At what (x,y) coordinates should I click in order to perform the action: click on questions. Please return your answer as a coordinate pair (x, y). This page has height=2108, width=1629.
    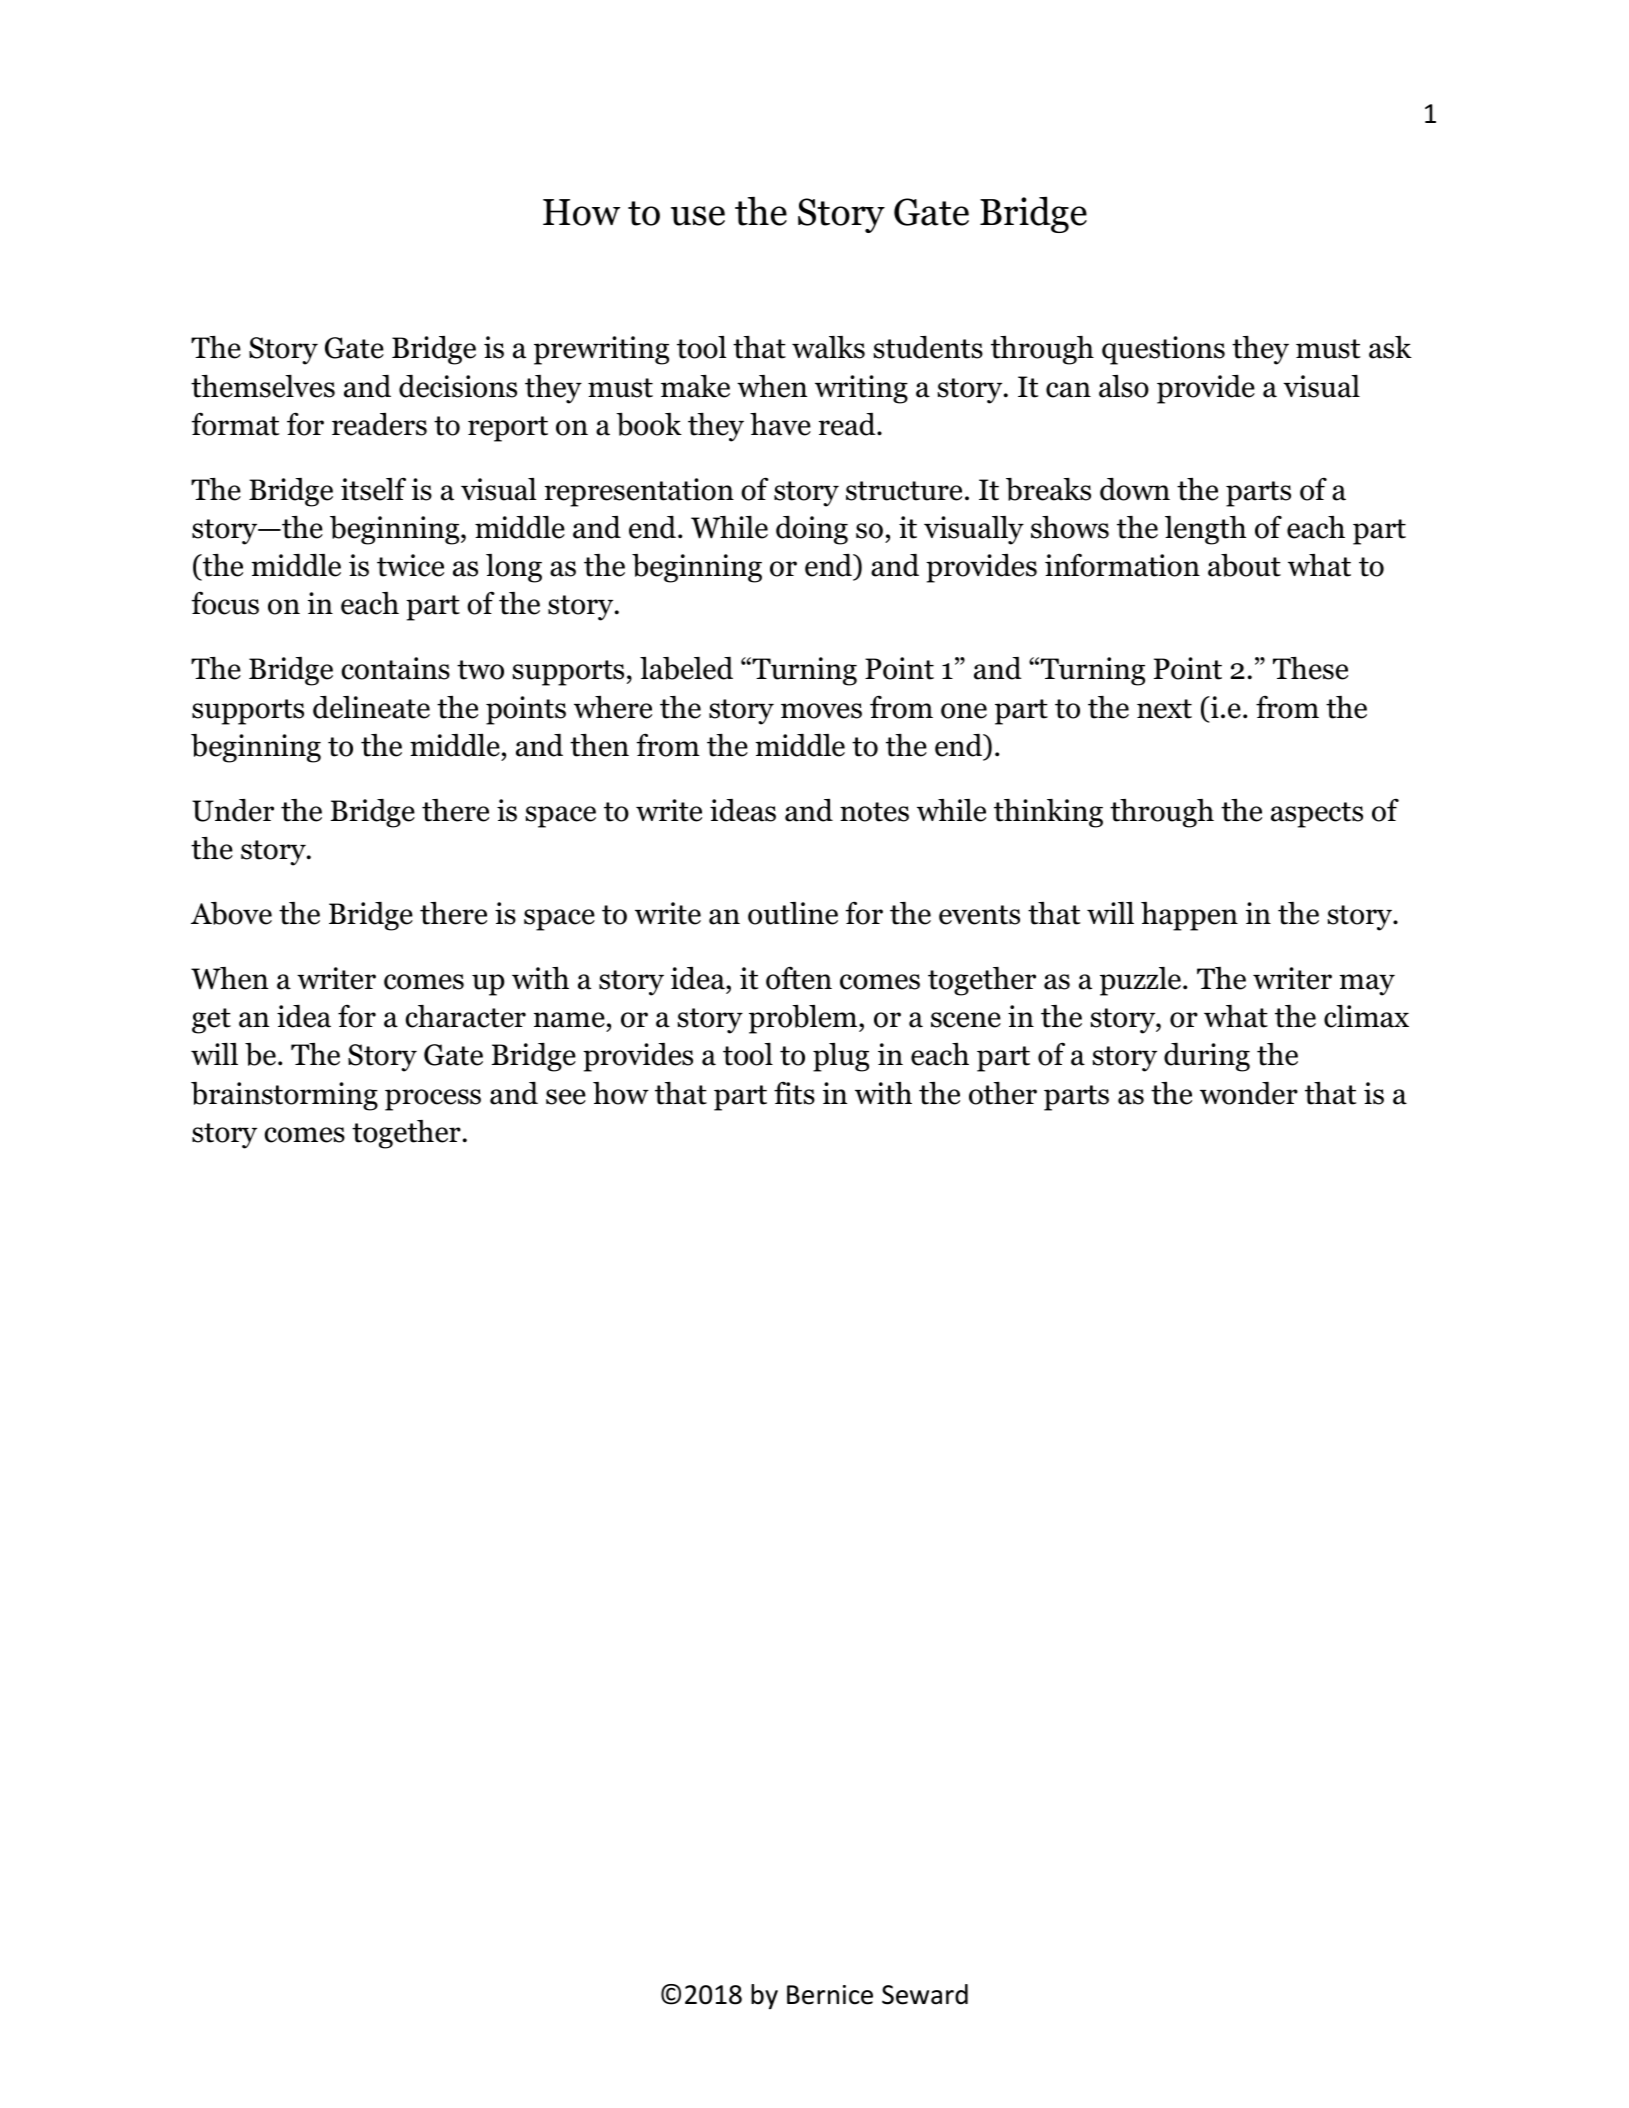
    Looking at the image, I should click on (1163, 350).
